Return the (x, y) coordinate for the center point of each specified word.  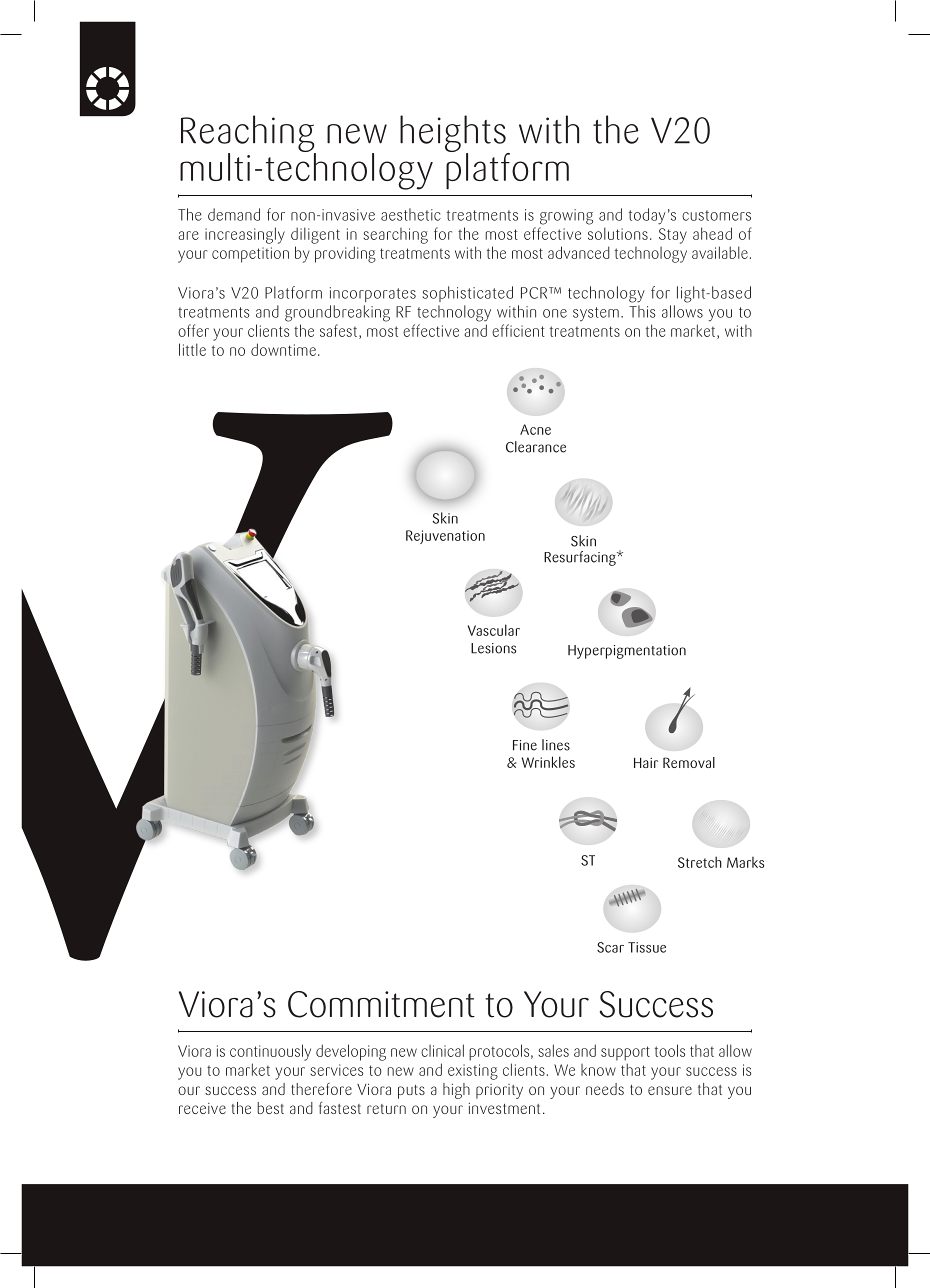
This (642, 311)
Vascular (494, 630)
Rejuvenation (445, 537)
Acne (535, 429)
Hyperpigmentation (627, 652)
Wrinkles (548, 762)
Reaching (248, 134)
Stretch (700, 862)
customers (716, 215)
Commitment (381, 1004)
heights (454, 134)
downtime (283, 349)
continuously (270, 1052)
